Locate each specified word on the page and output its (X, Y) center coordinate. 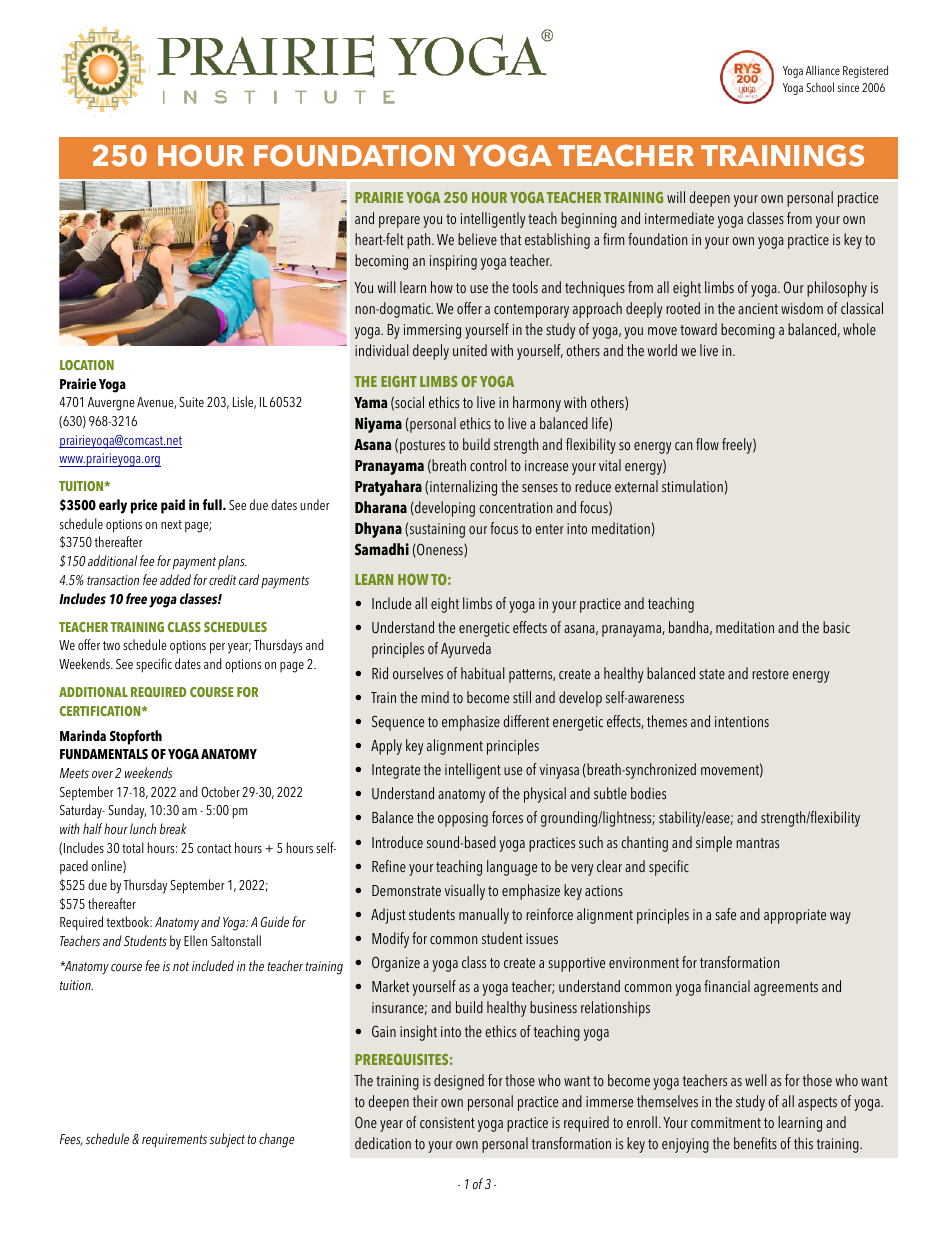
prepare (399, 222)
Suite (191, 402)
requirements (174, 1141)
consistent (447, 1123)
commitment (726, 1123)
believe (477, 239)
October (220, 791)
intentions (742, 722)
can (683, 446)
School (820, 87)
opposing (463, 819)
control (488, 465)
